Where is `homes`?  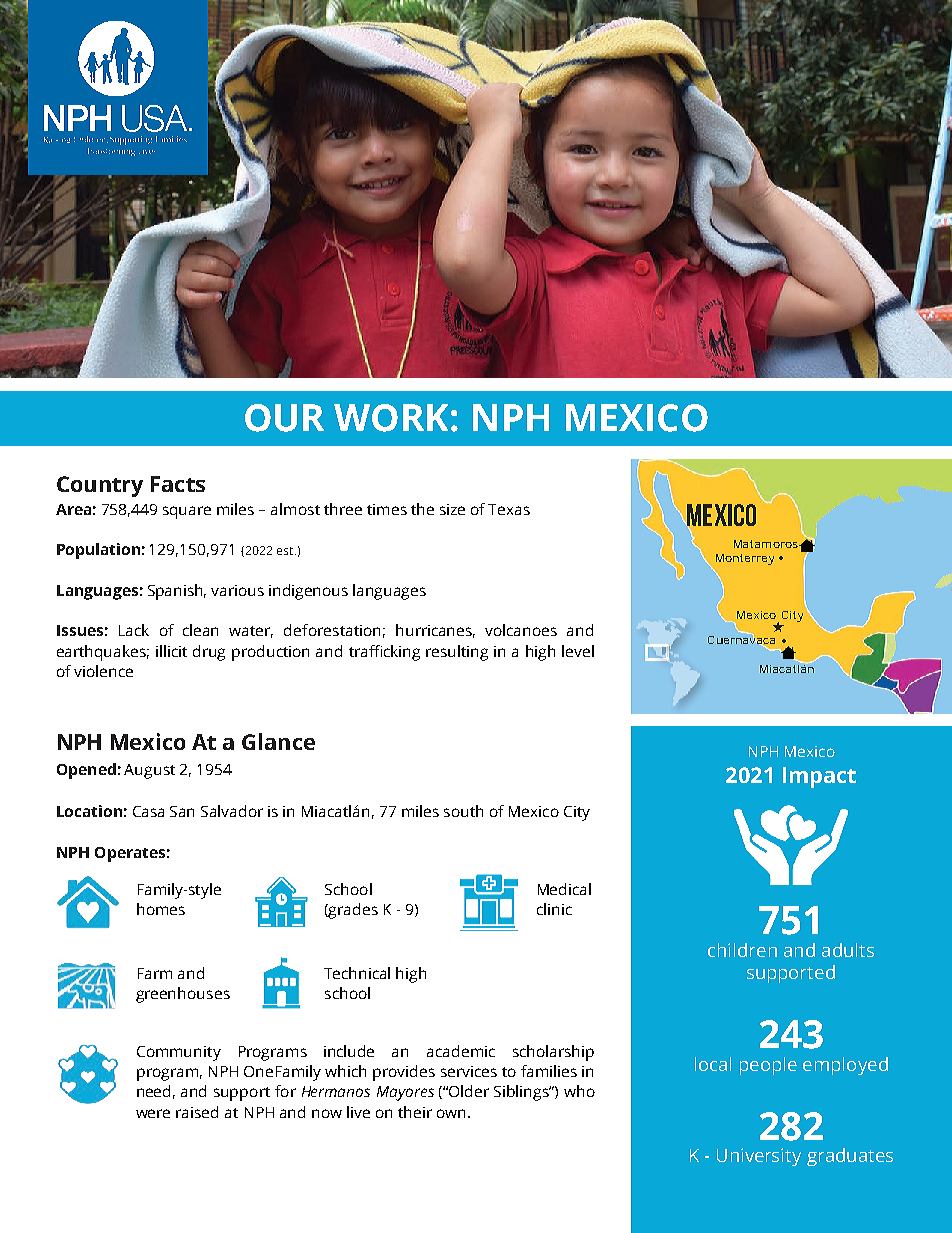
homes is located at coordinates (161, 909).
